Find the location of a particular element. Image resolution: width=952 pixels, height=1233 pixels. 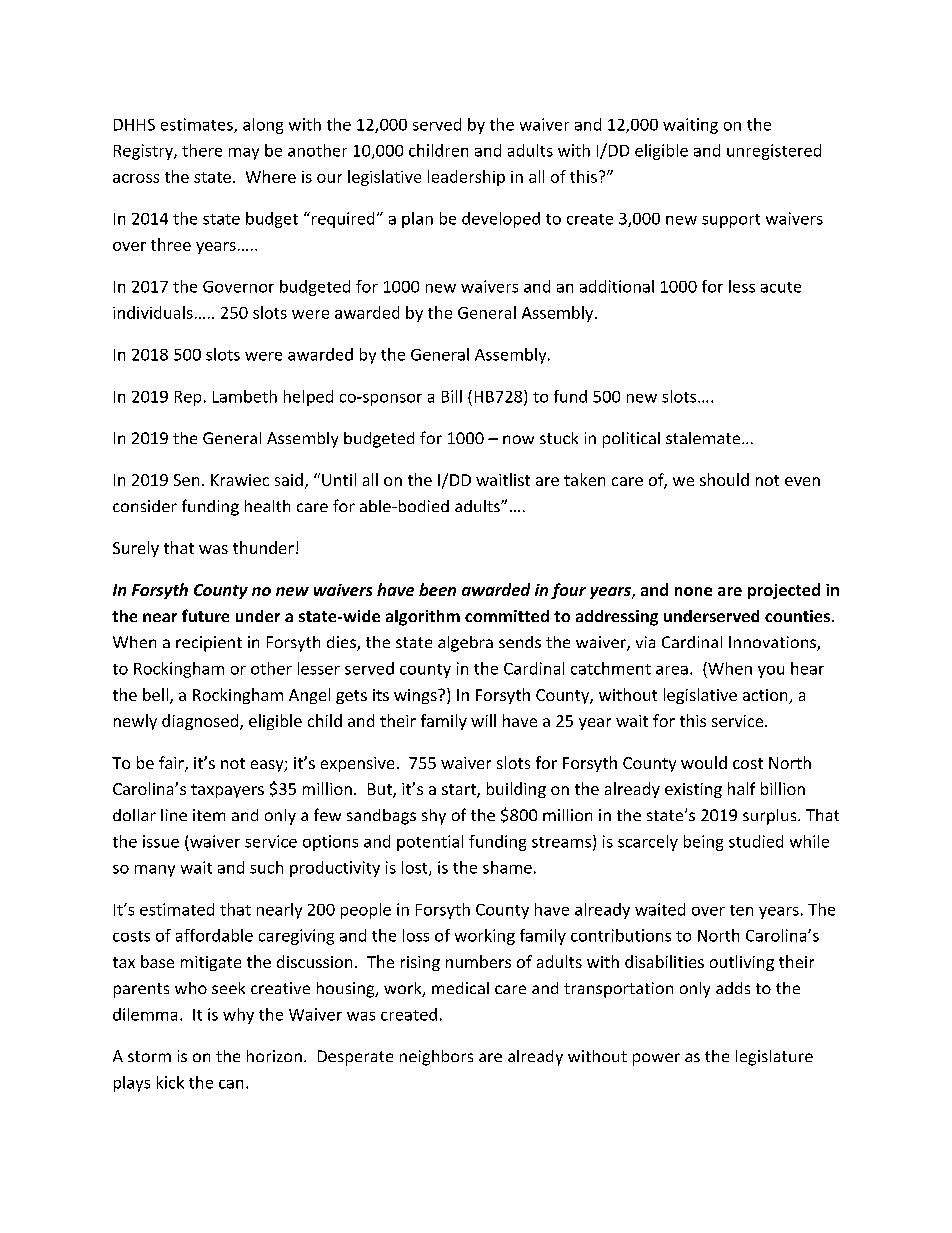

now is located at coordinates (518, 439).
